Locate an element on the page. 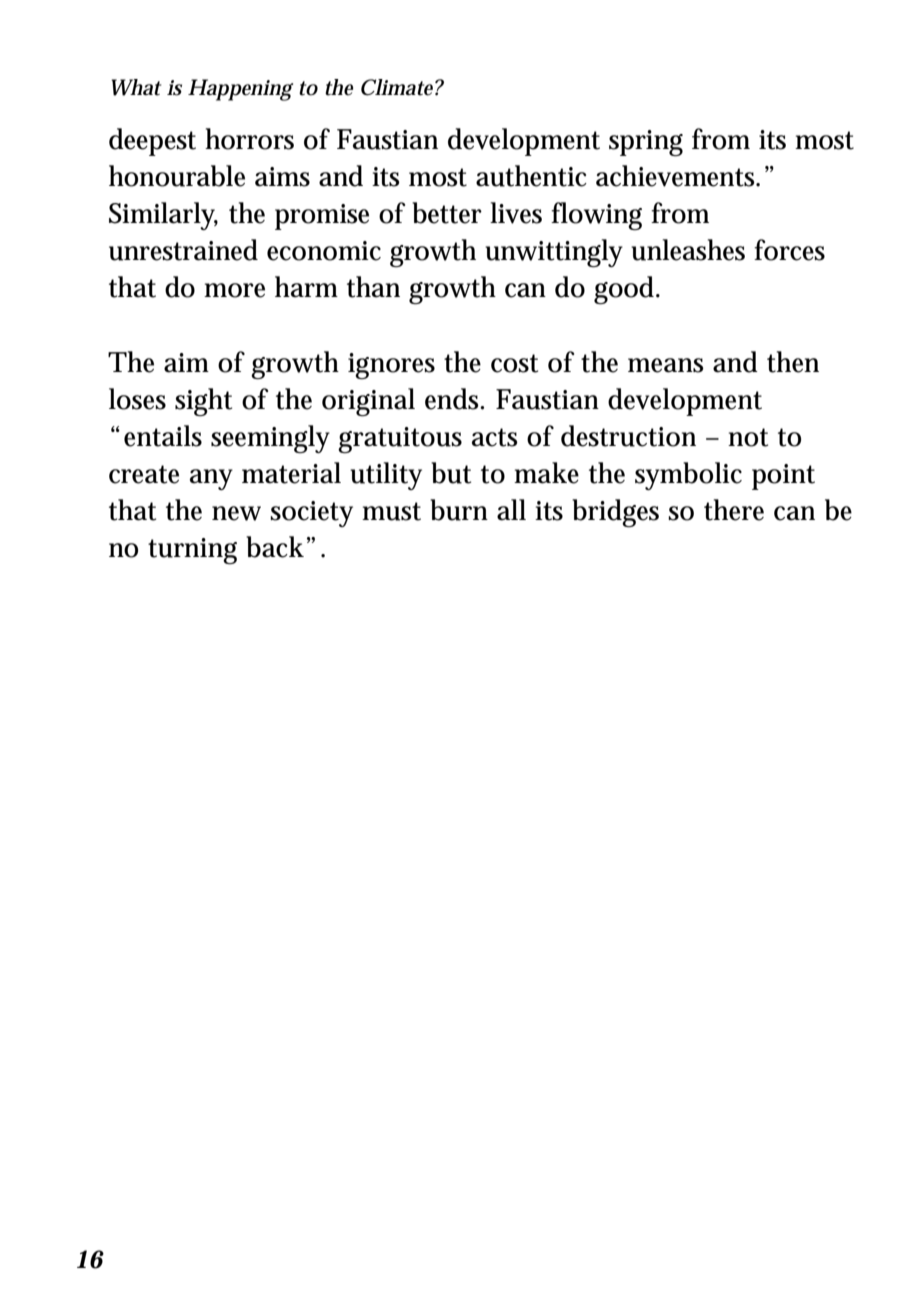 Image resolution: width=919 pixels, height=1316 pixels. not is located at coordinates (748, 437).
